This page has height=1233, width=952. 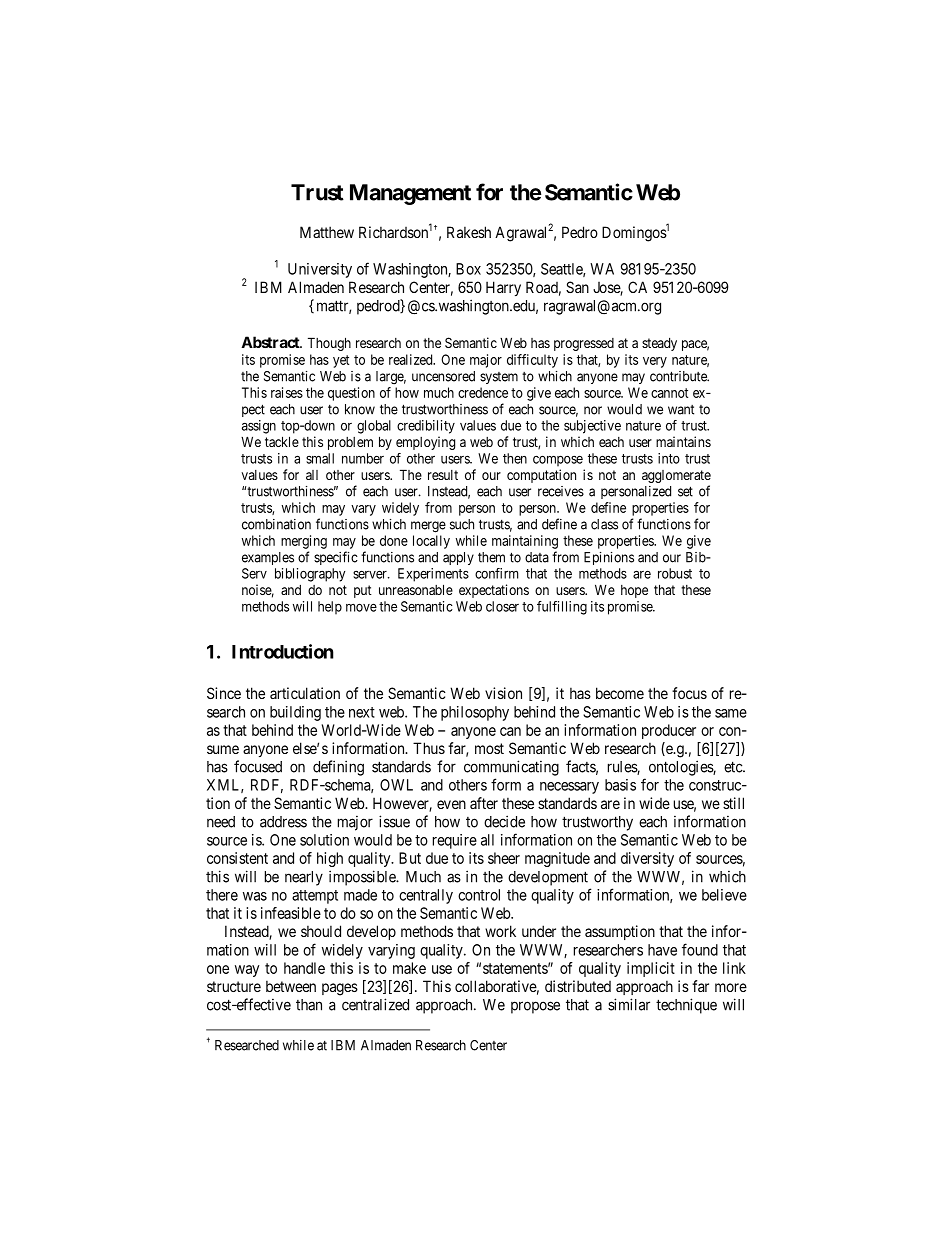 What do you see at coordinates (577, 287) in the page?
I see `San` at bounding box center [577, 287].
